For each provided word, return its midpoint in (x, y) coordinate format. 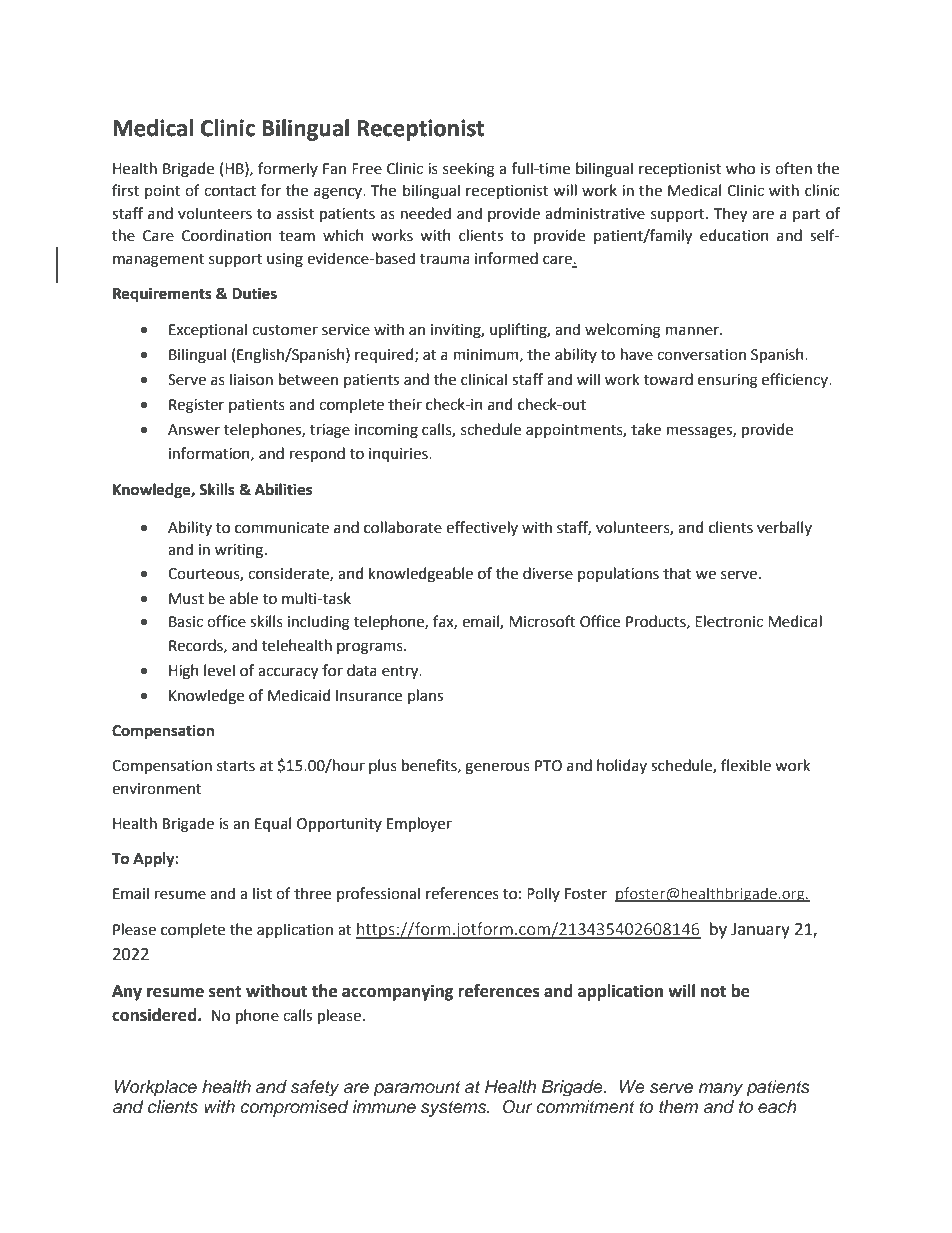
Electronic (729, 621)
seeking (469, 170)
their (405, 404)
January (760, 931)
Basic (186, 622)
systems (455, 1109)
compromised (294, 1108)
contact (230, 191)
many (721, 1089)
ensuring (728, 381)
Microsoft (542, 621)
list (262, 893)
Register (196, 406)
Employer (419, 824)
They (730, 214)
